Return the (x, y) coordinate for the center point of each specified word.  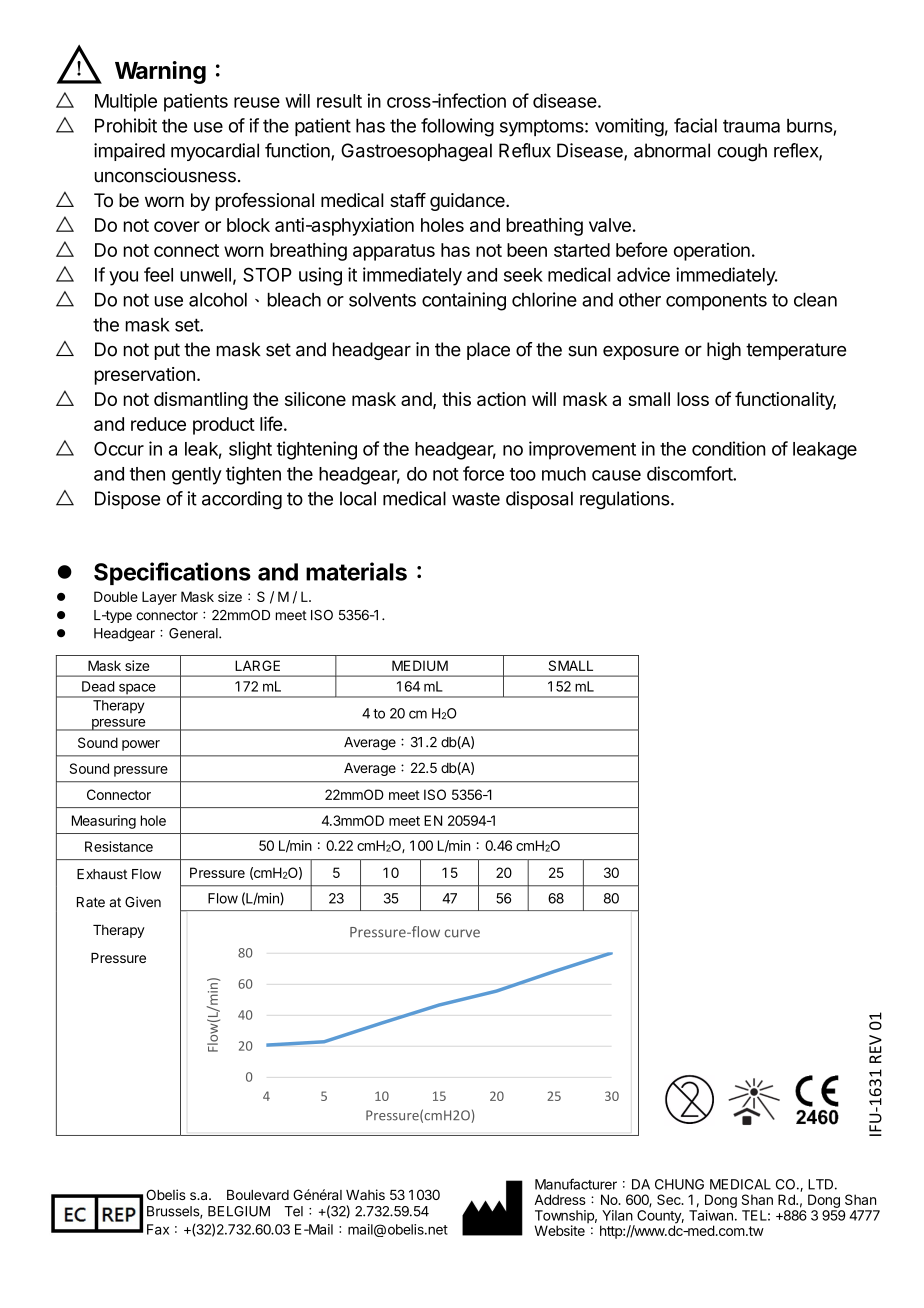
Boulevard (258, 1195)
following (457, 127)
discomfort (690, 473)
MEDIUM (420, 665)
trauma (751, 126)
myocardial (215, 152)
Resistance (119, 846)
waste (476, 499)
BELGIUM (239, 1211)
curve (462, 933)
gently (197, 476)
